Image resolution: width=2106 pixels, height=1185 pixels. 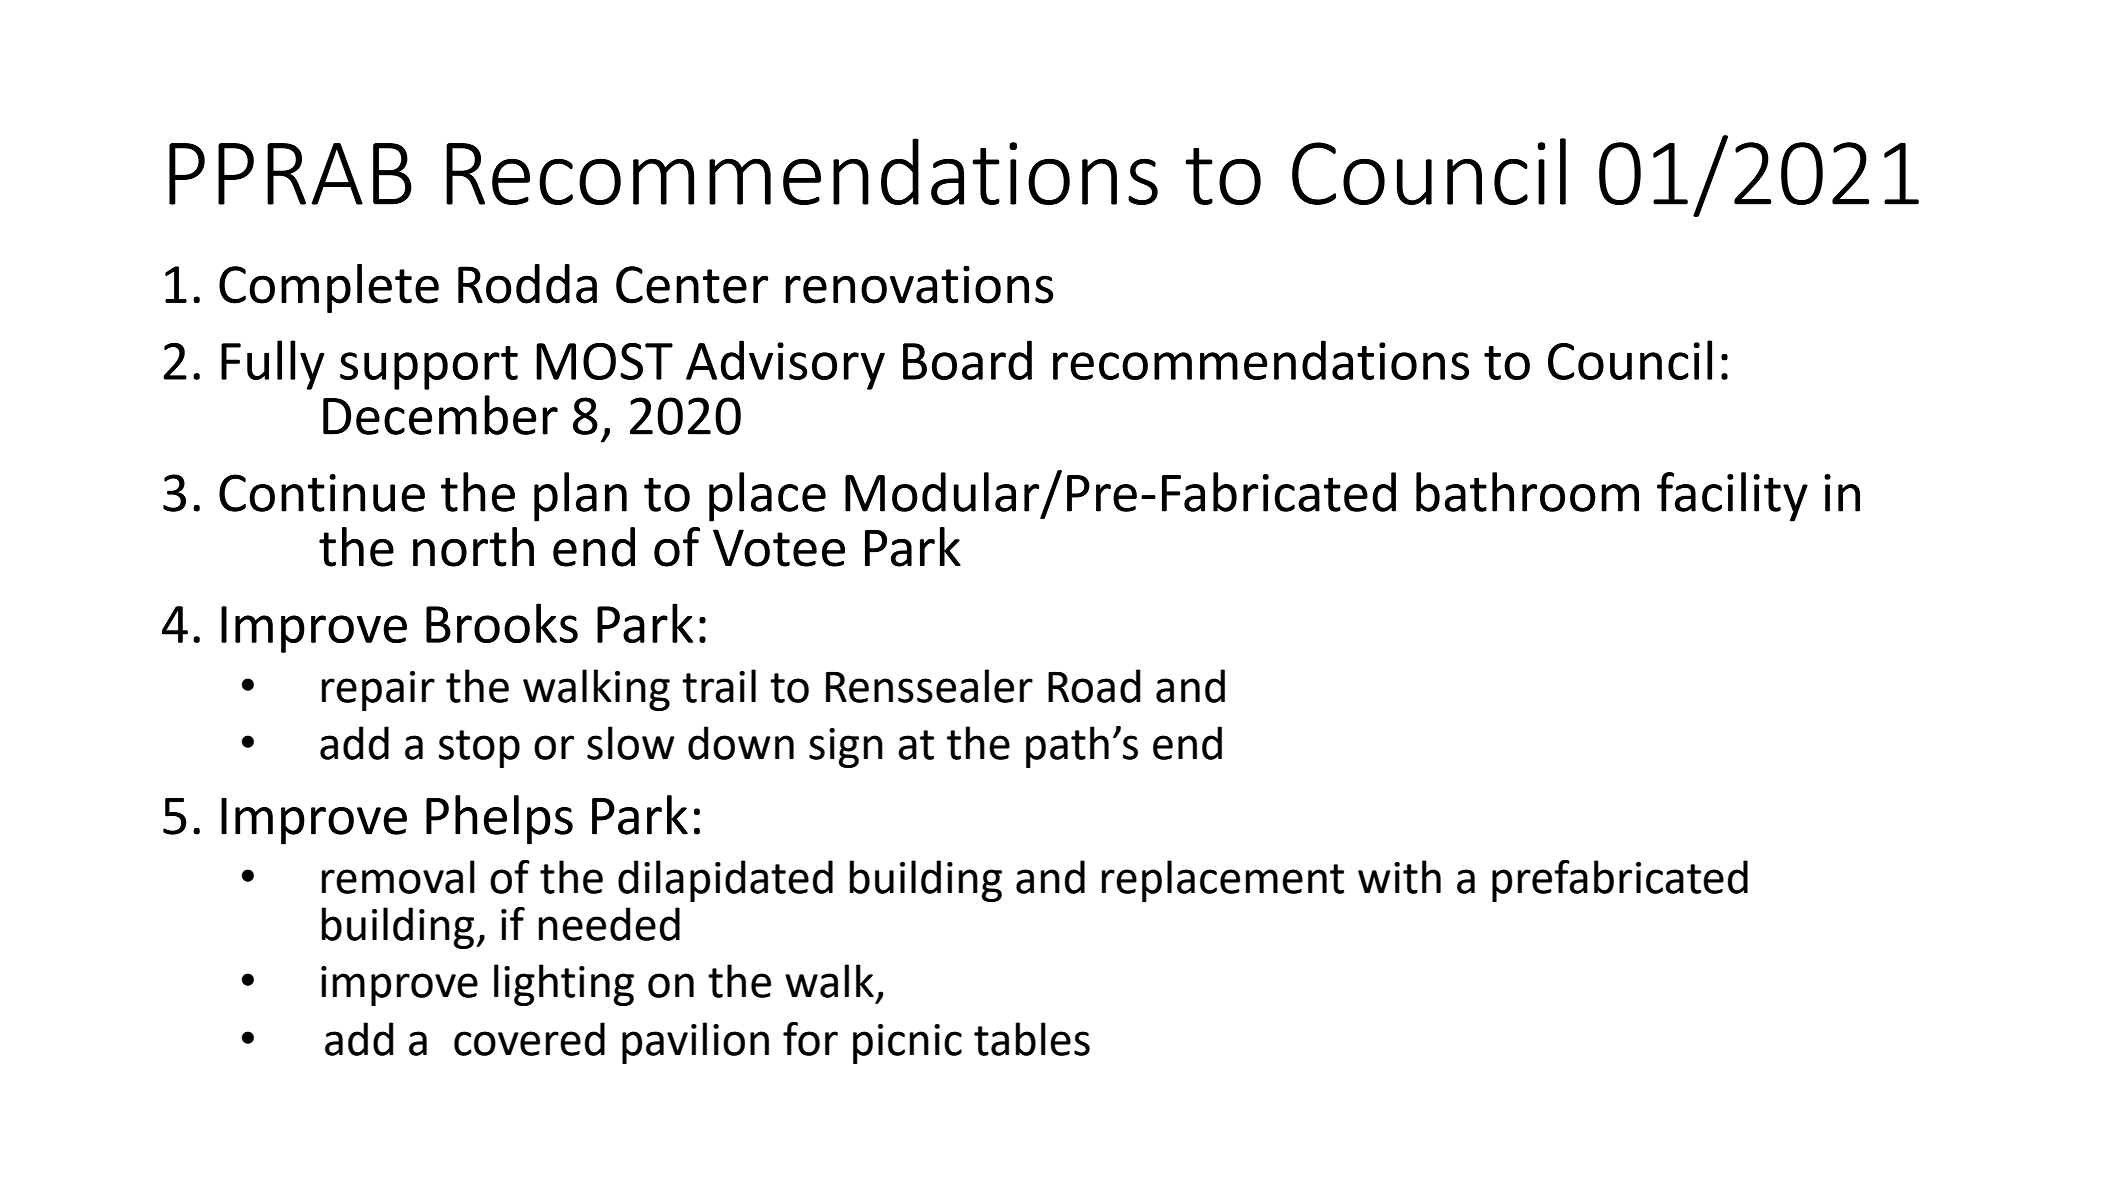 I want to click on covered, so click(x=529, y=1039).
